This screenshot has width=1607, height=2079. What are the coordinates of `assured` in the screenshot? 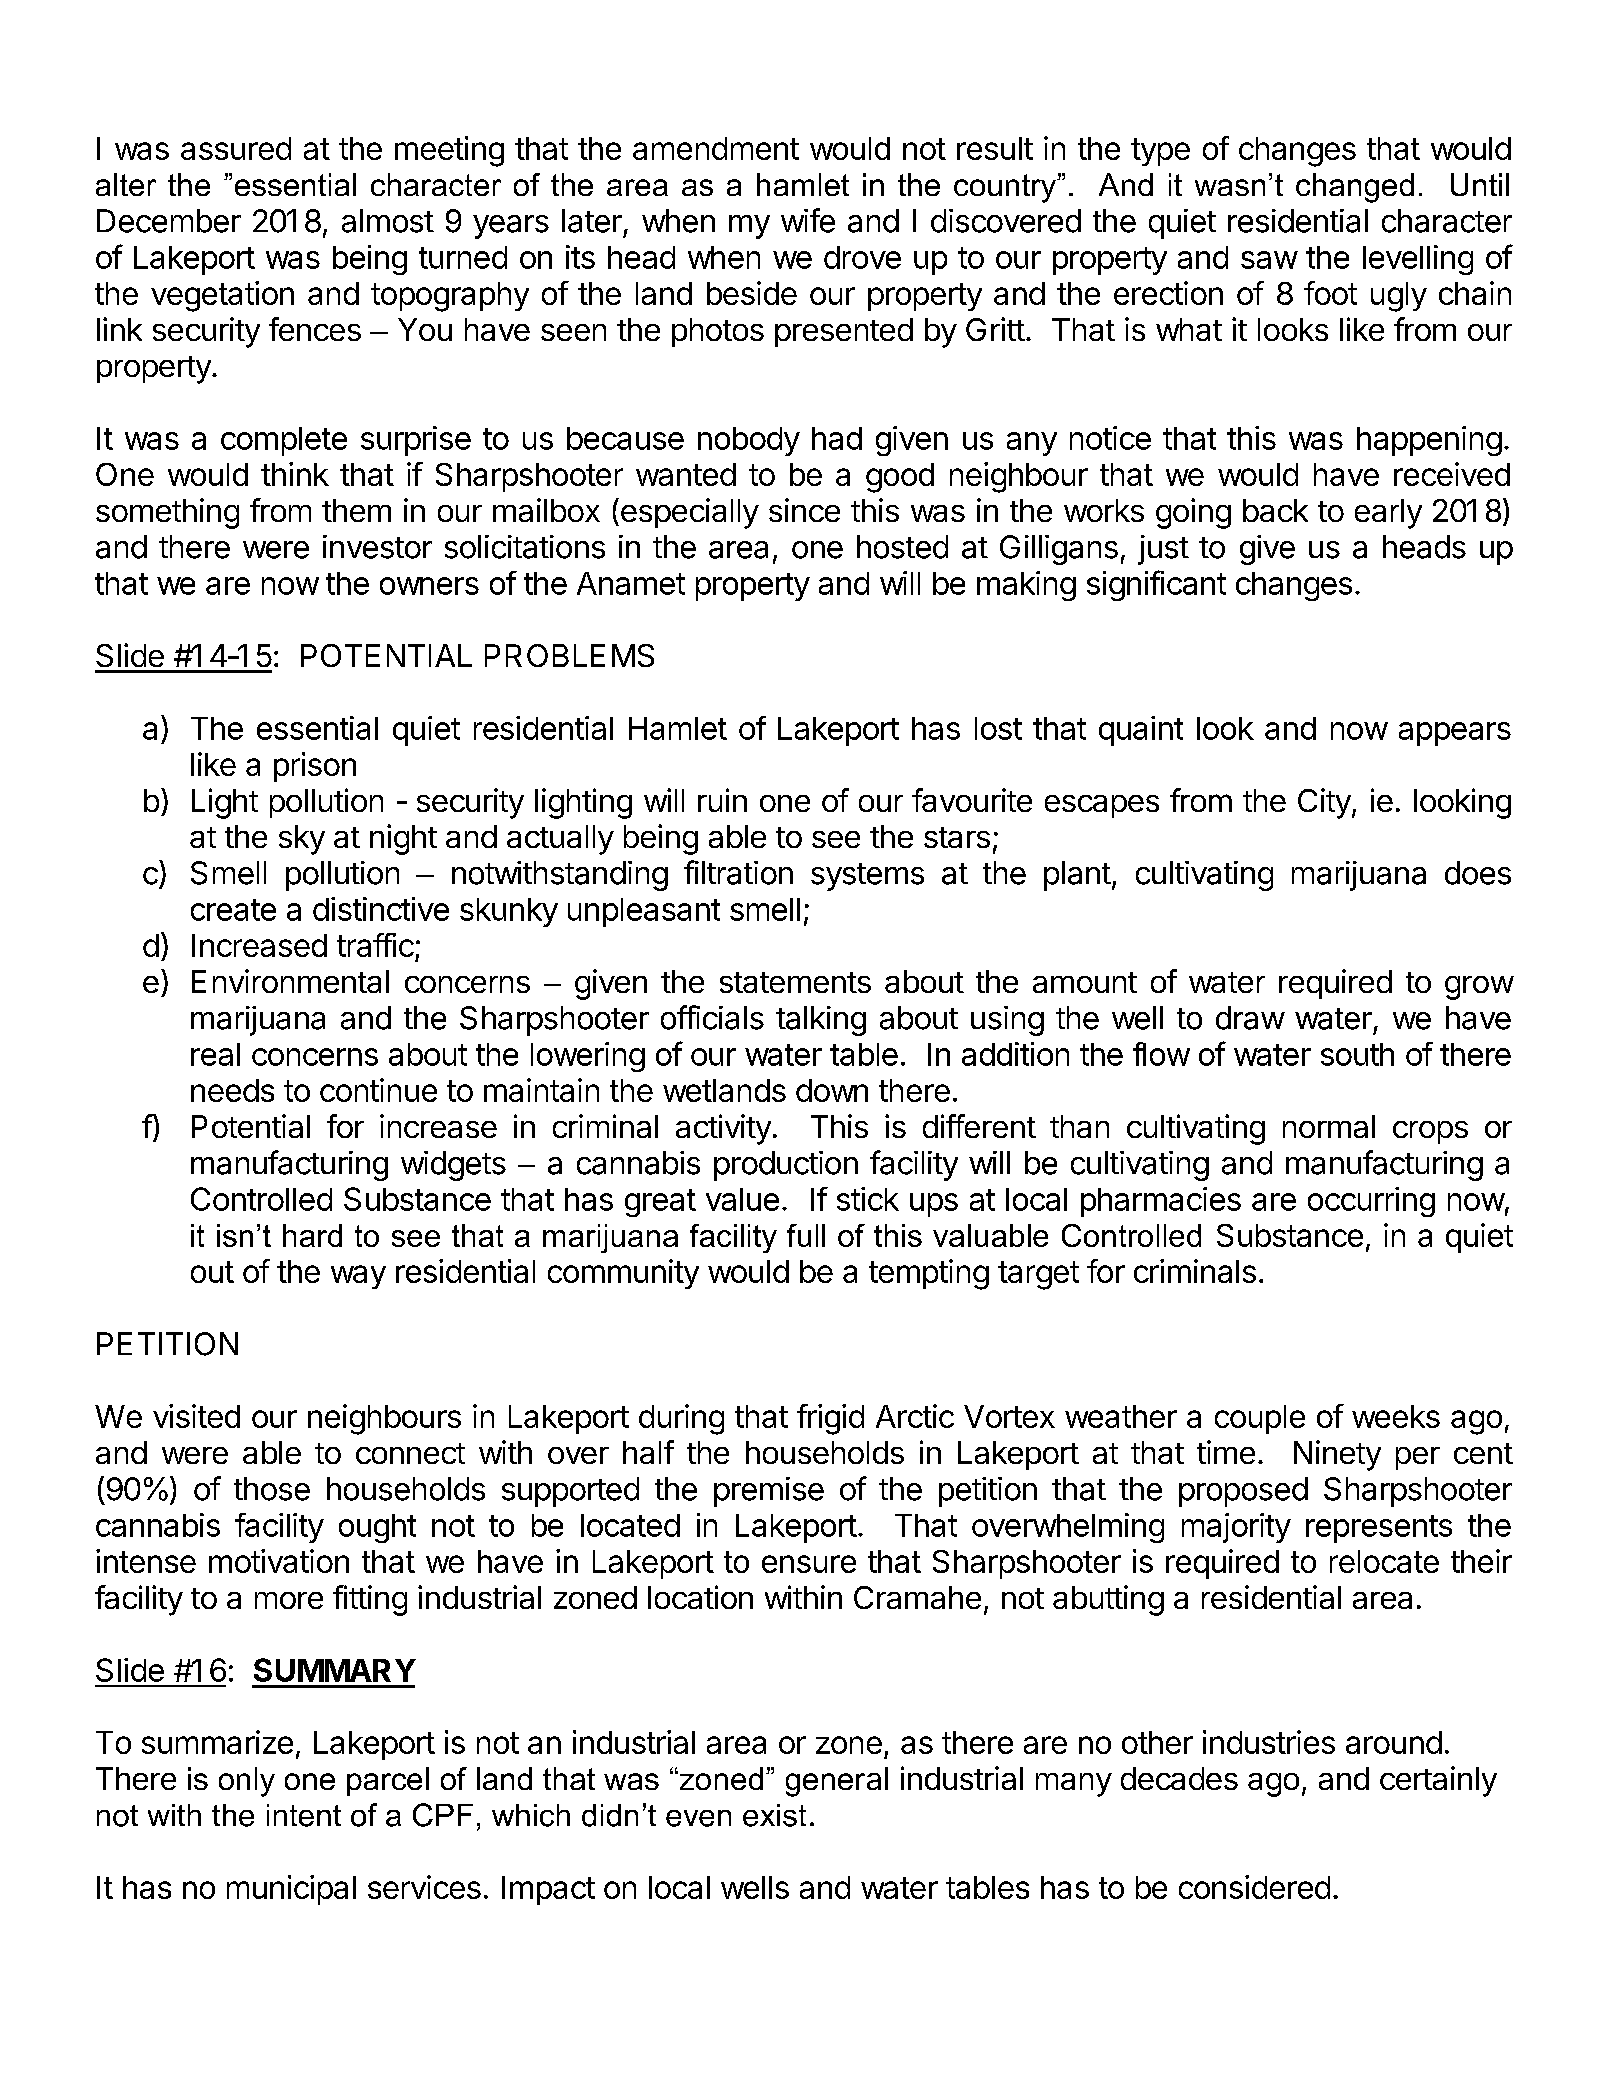 It's located at (236, 148).
